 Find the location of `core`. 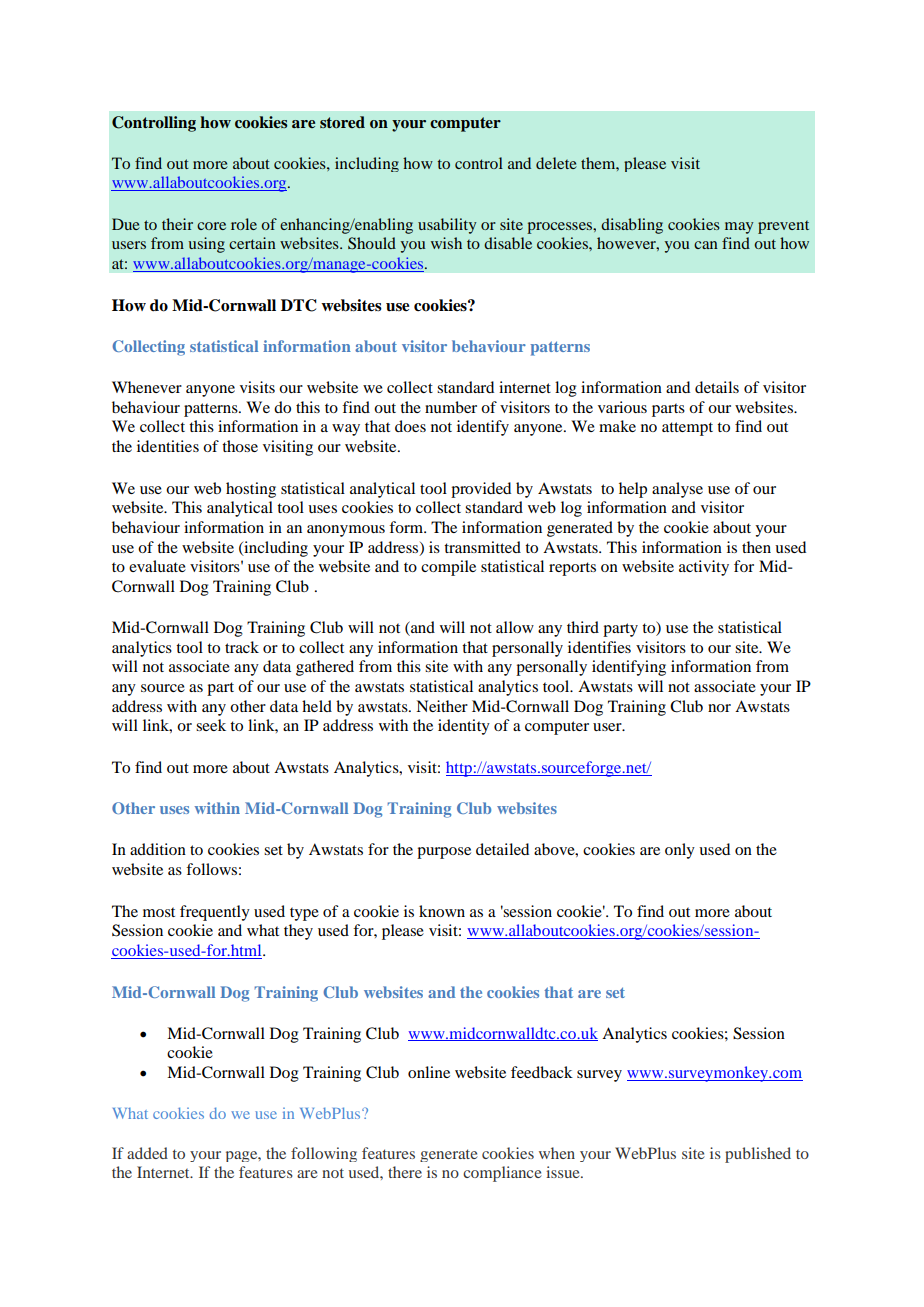

core is located at coordinates (211, 226).
